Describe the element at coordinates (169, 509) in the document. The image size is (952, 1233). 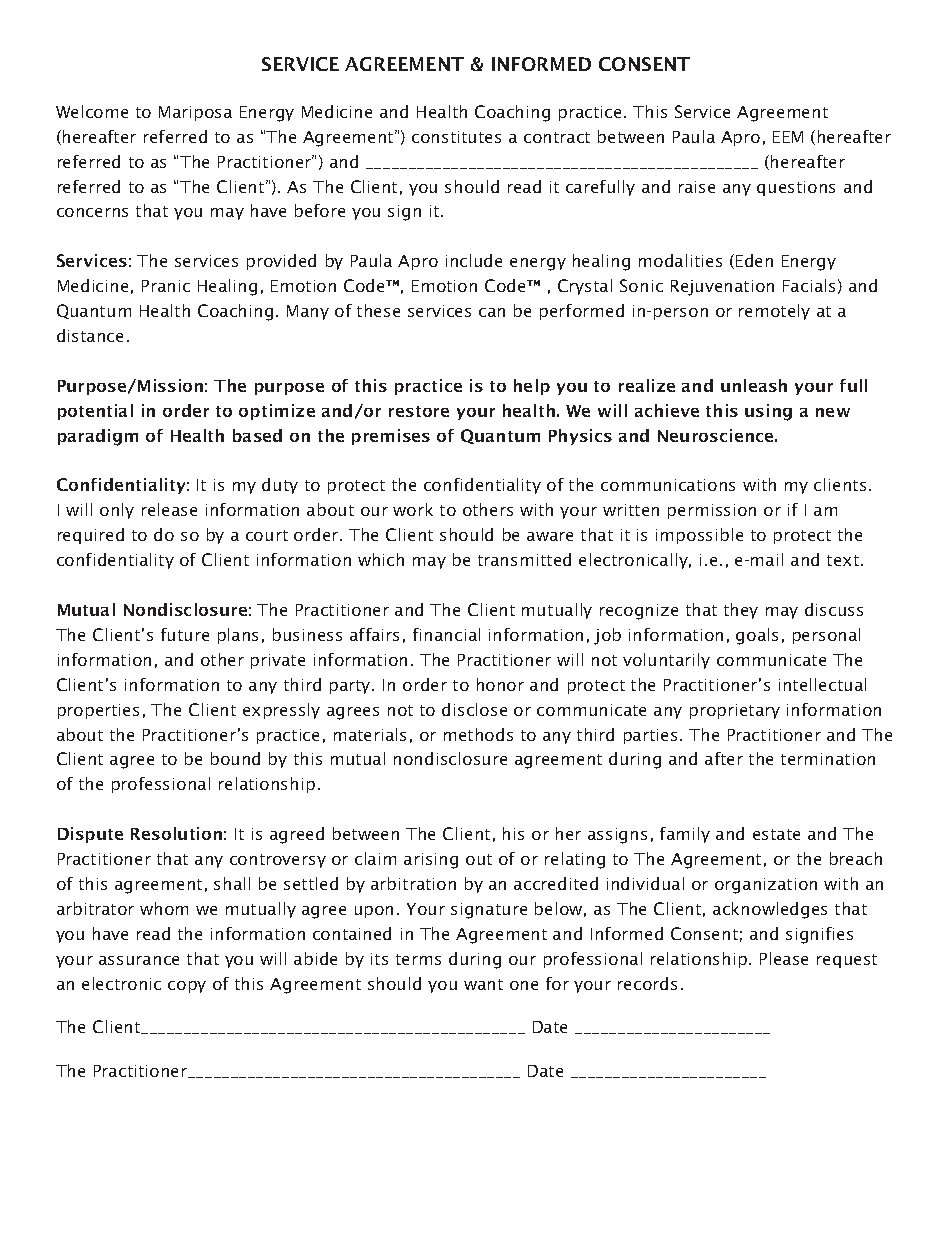
I see `release` at that location.
